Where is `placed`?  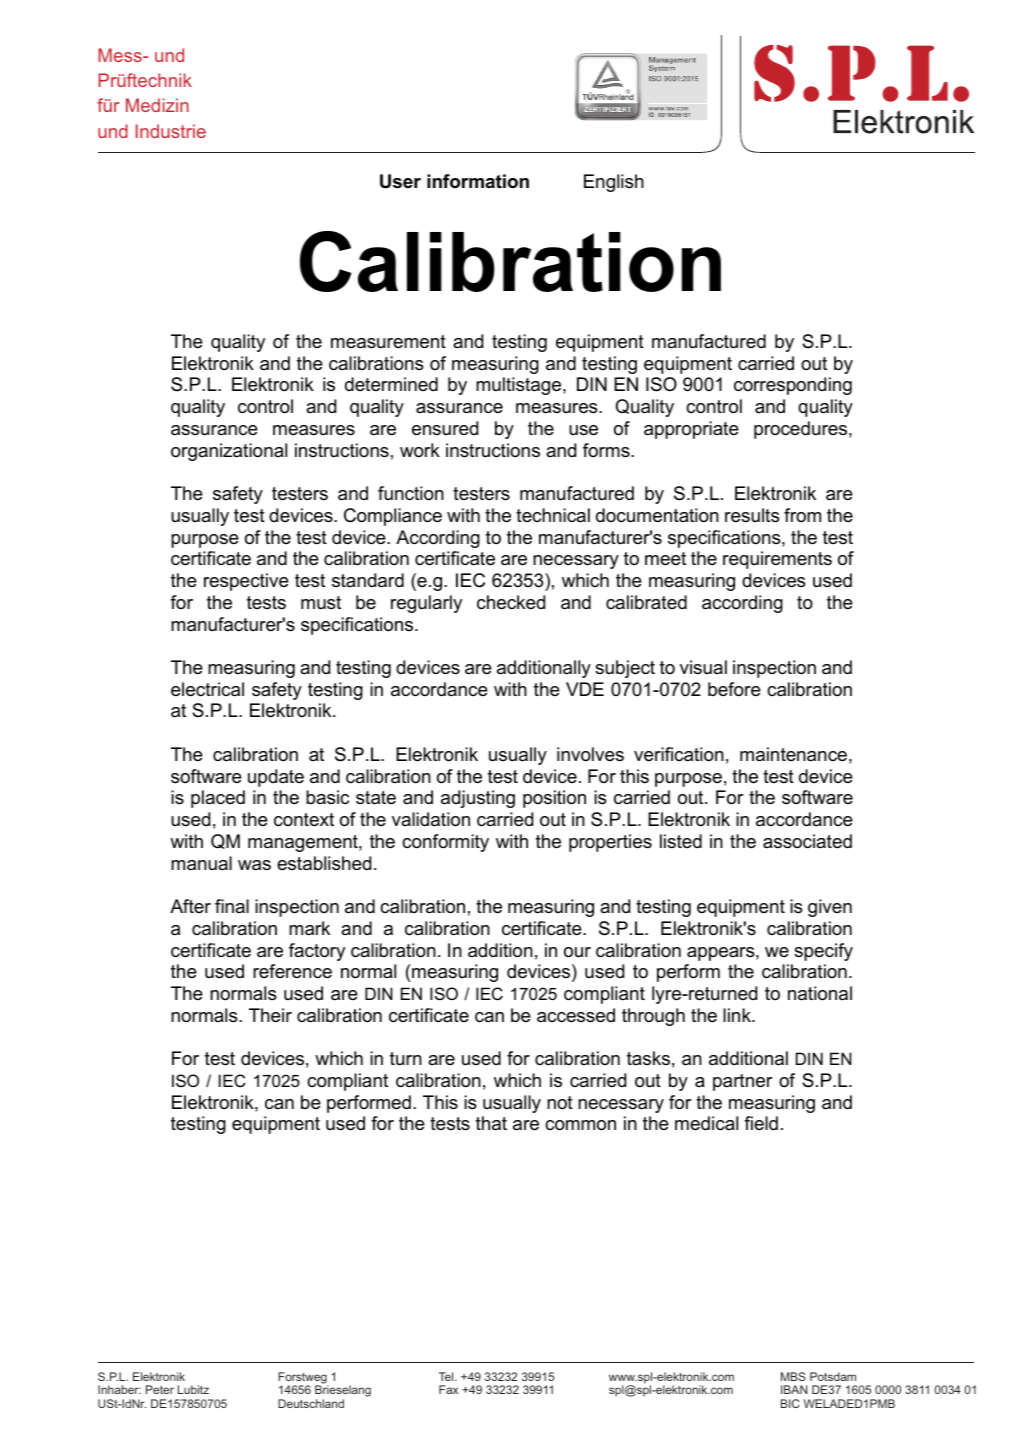 placed is located at coordinates (218, 799).
